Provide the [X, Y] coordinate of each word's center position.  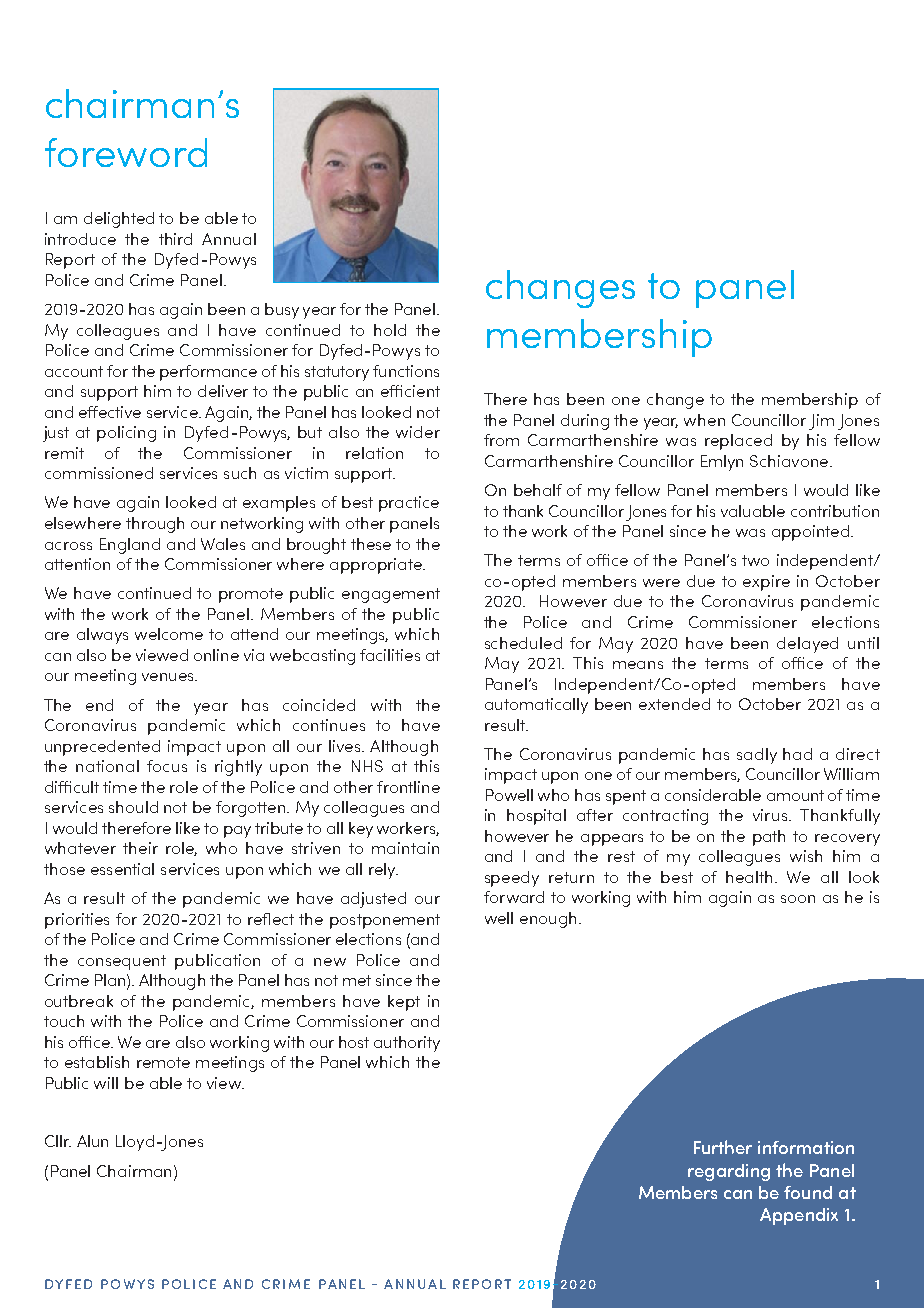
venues [169, 677]
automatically [536, 706]
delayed [807, 645]
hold [390, 330]
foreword [126, 152]
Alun [92, 1141]
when [704, 420]
